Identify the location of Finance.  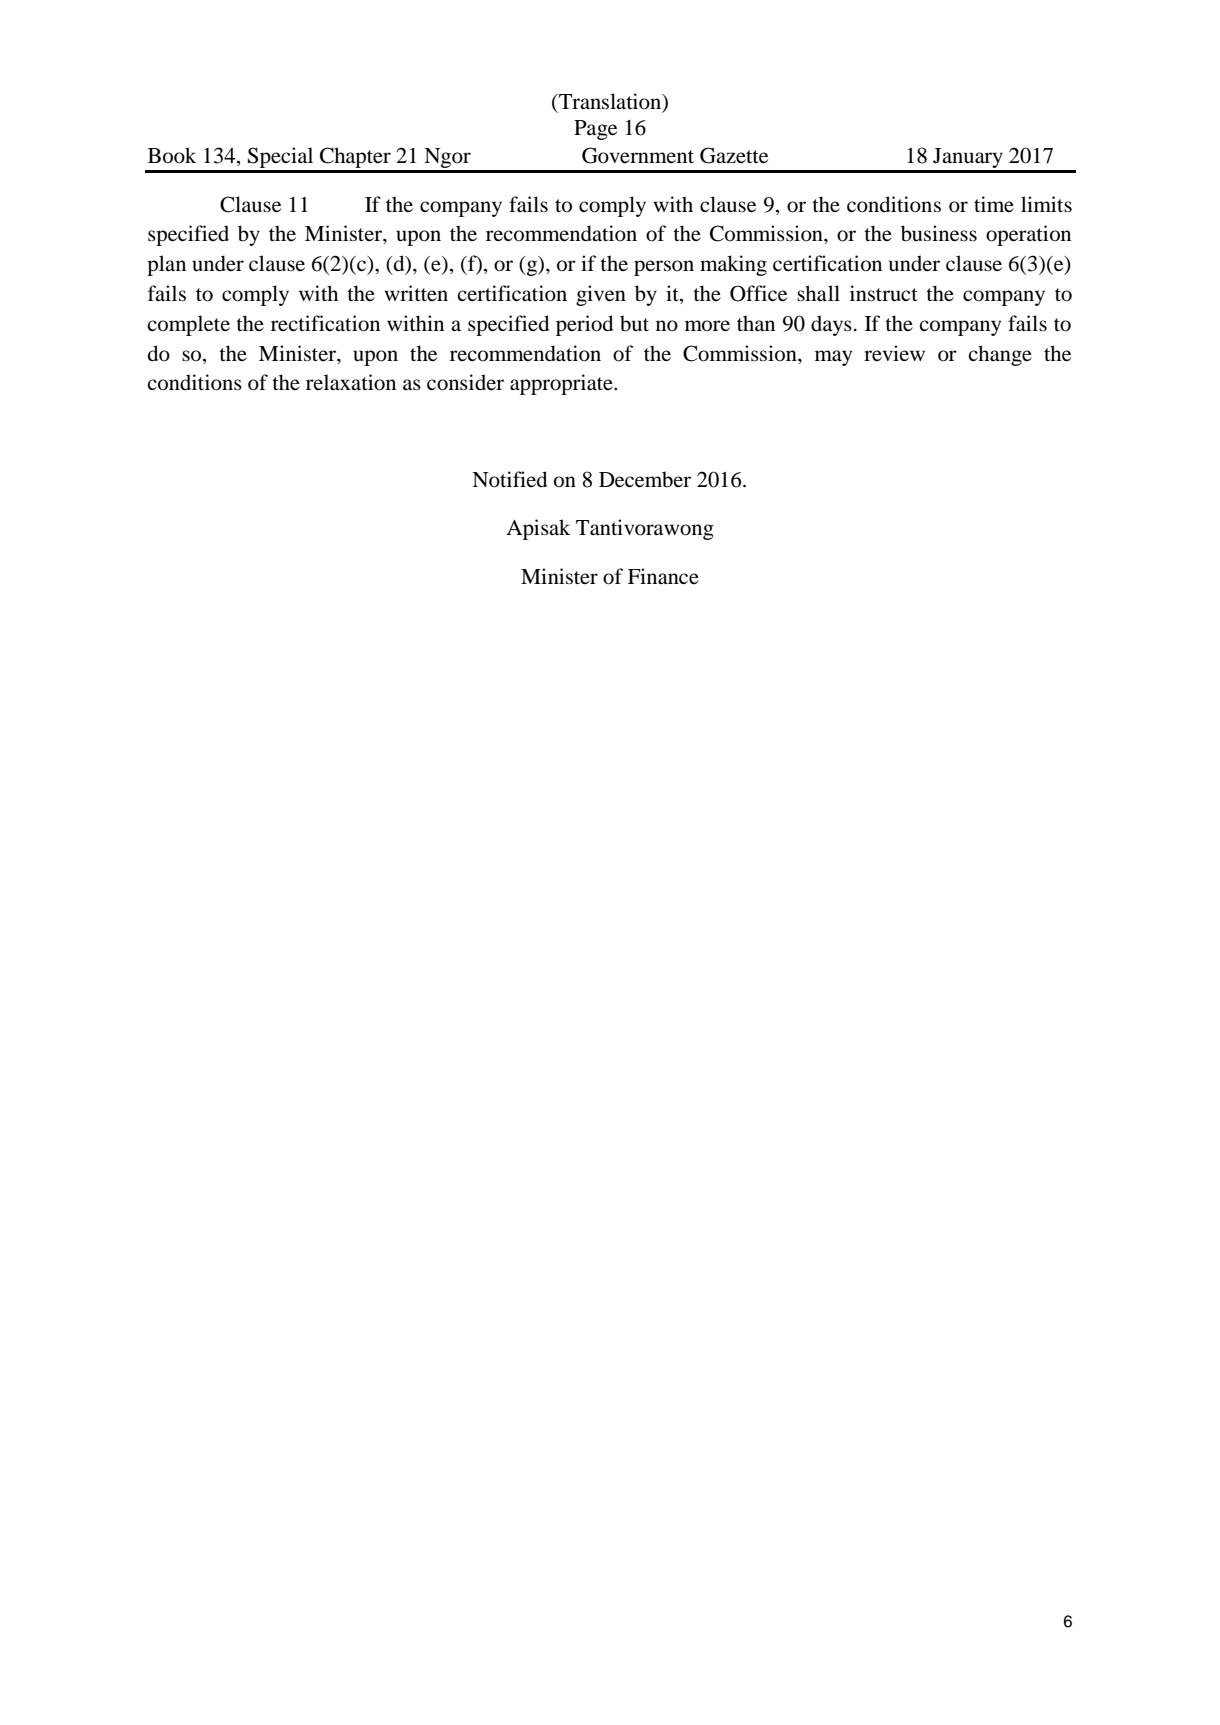
(663, 576).
